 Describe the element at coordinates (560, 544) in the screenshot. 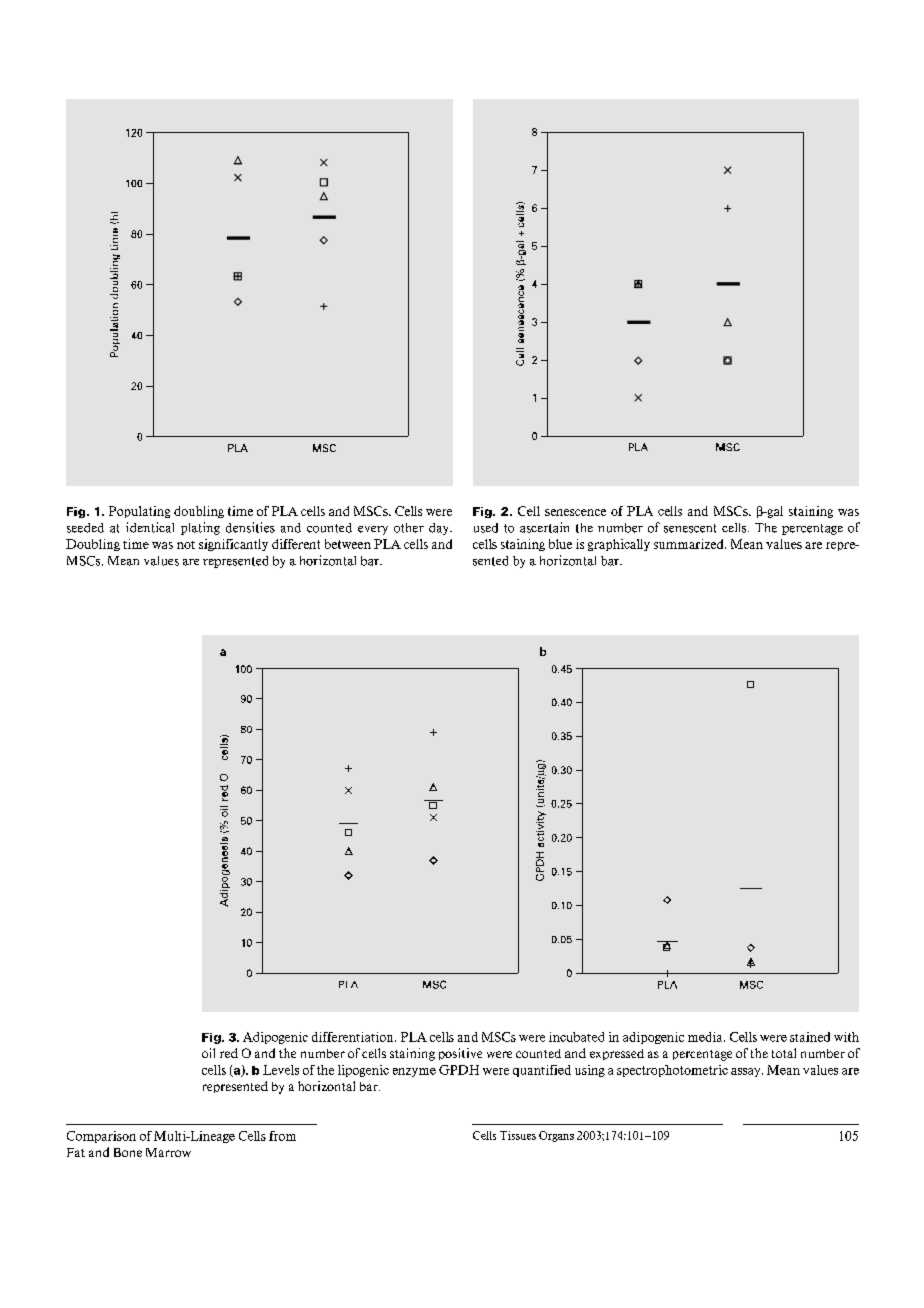

I see `blue` at that location.
